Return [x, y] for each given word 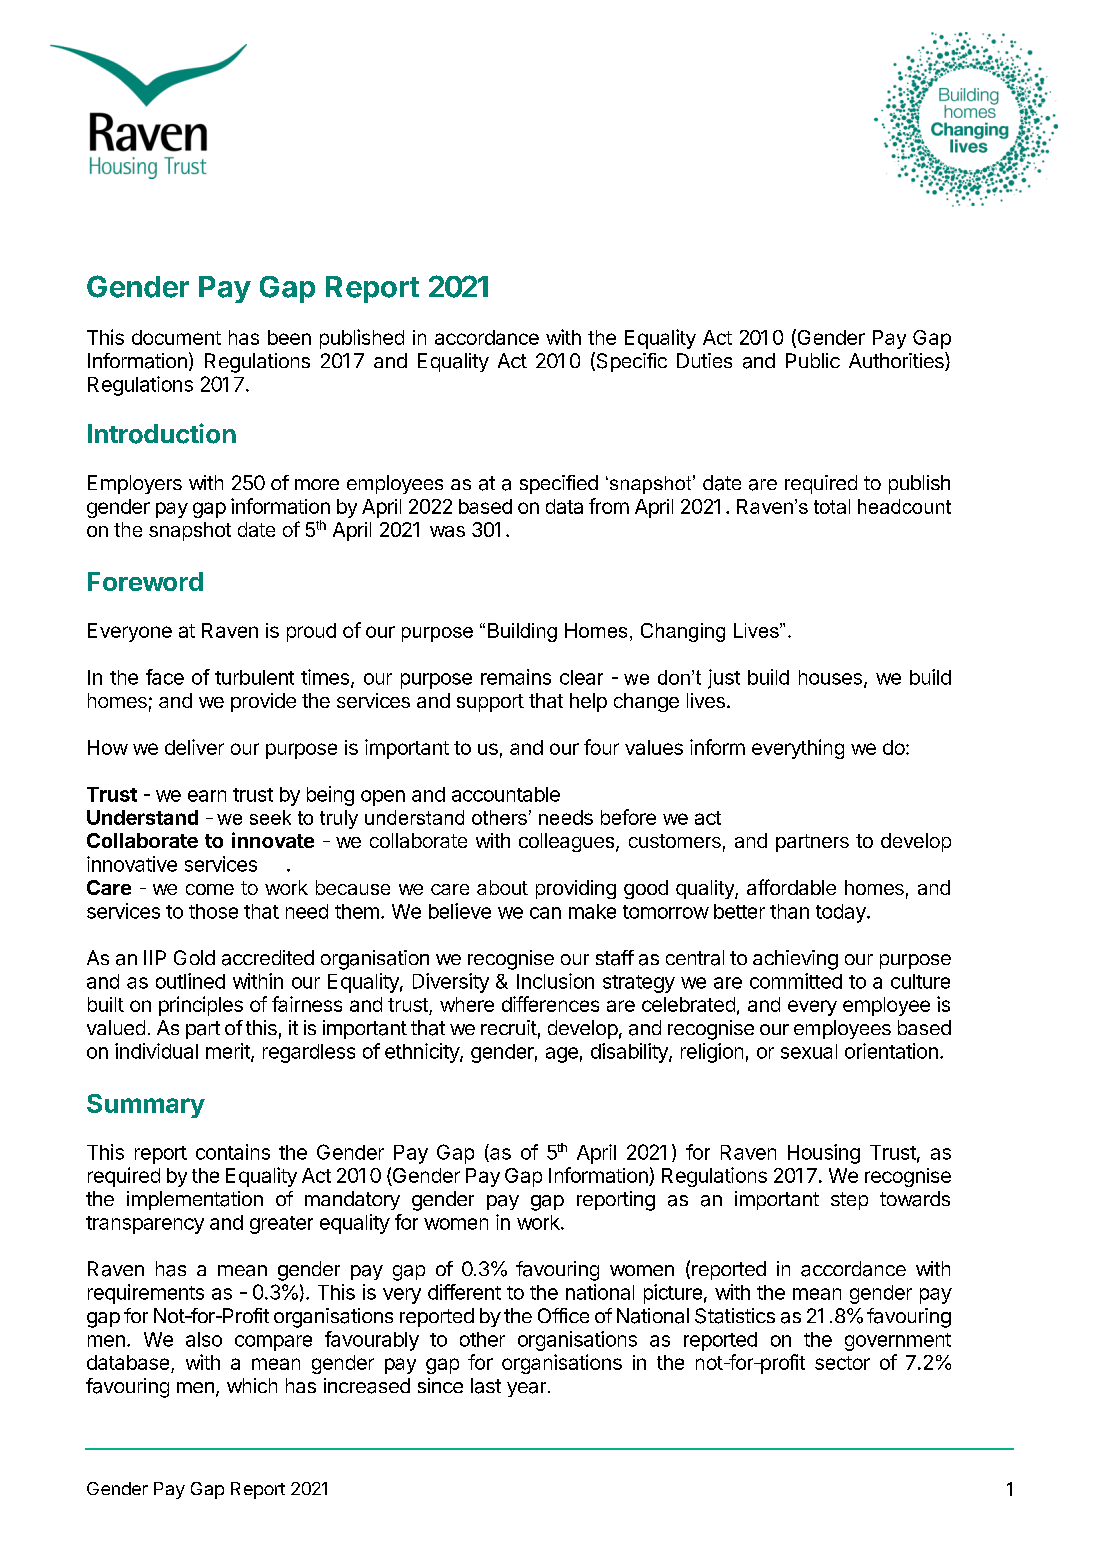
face [165, 677]
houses [830, 677]
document [176, 337]
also [204, 1339]
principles [201, 1006]
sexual [809, 1051]
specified [559, 484]
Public [813, 360]
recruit [509, 1027]
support [490, 703]
